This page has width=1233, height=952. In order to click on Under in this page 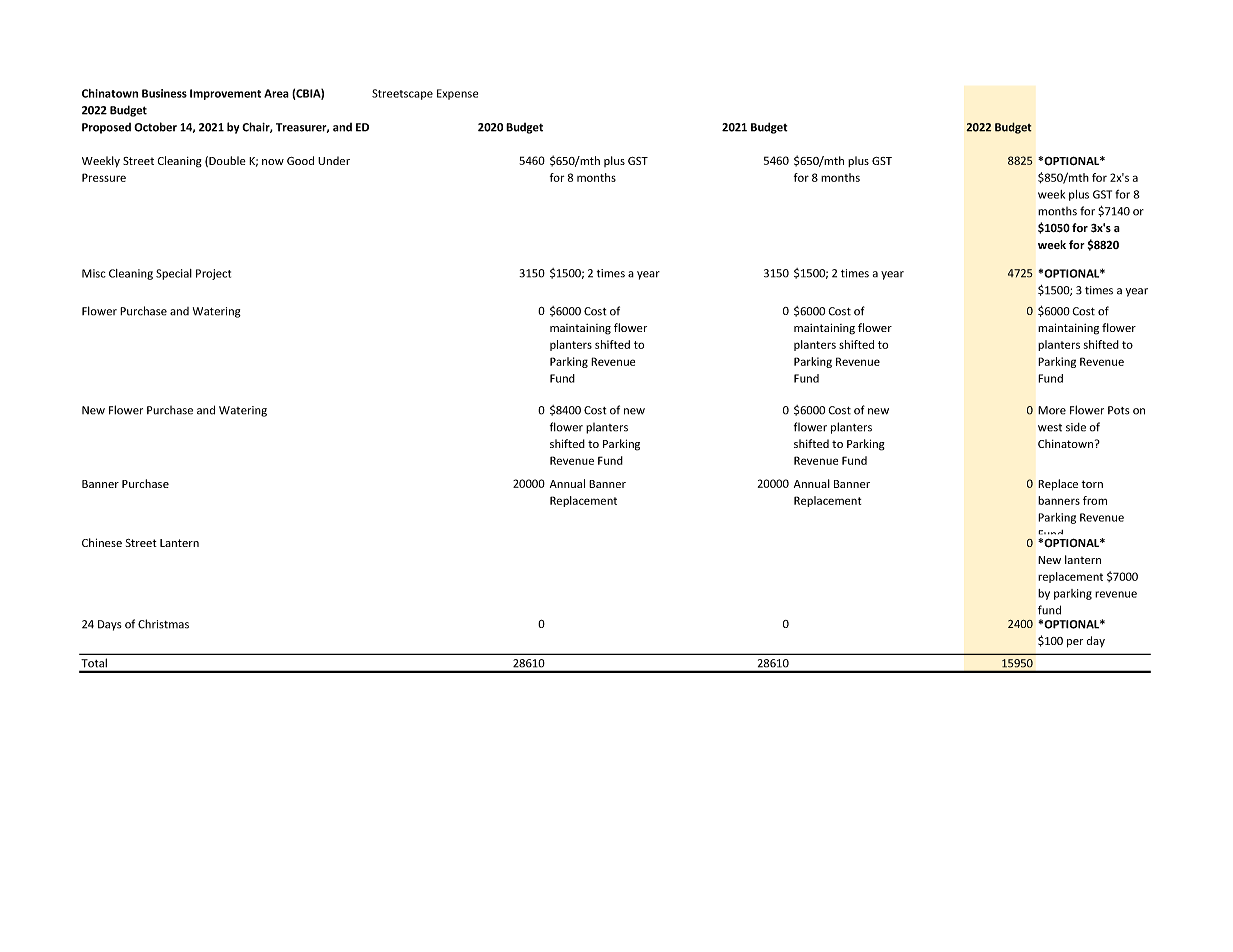, I will do `click(334, 160)`.
